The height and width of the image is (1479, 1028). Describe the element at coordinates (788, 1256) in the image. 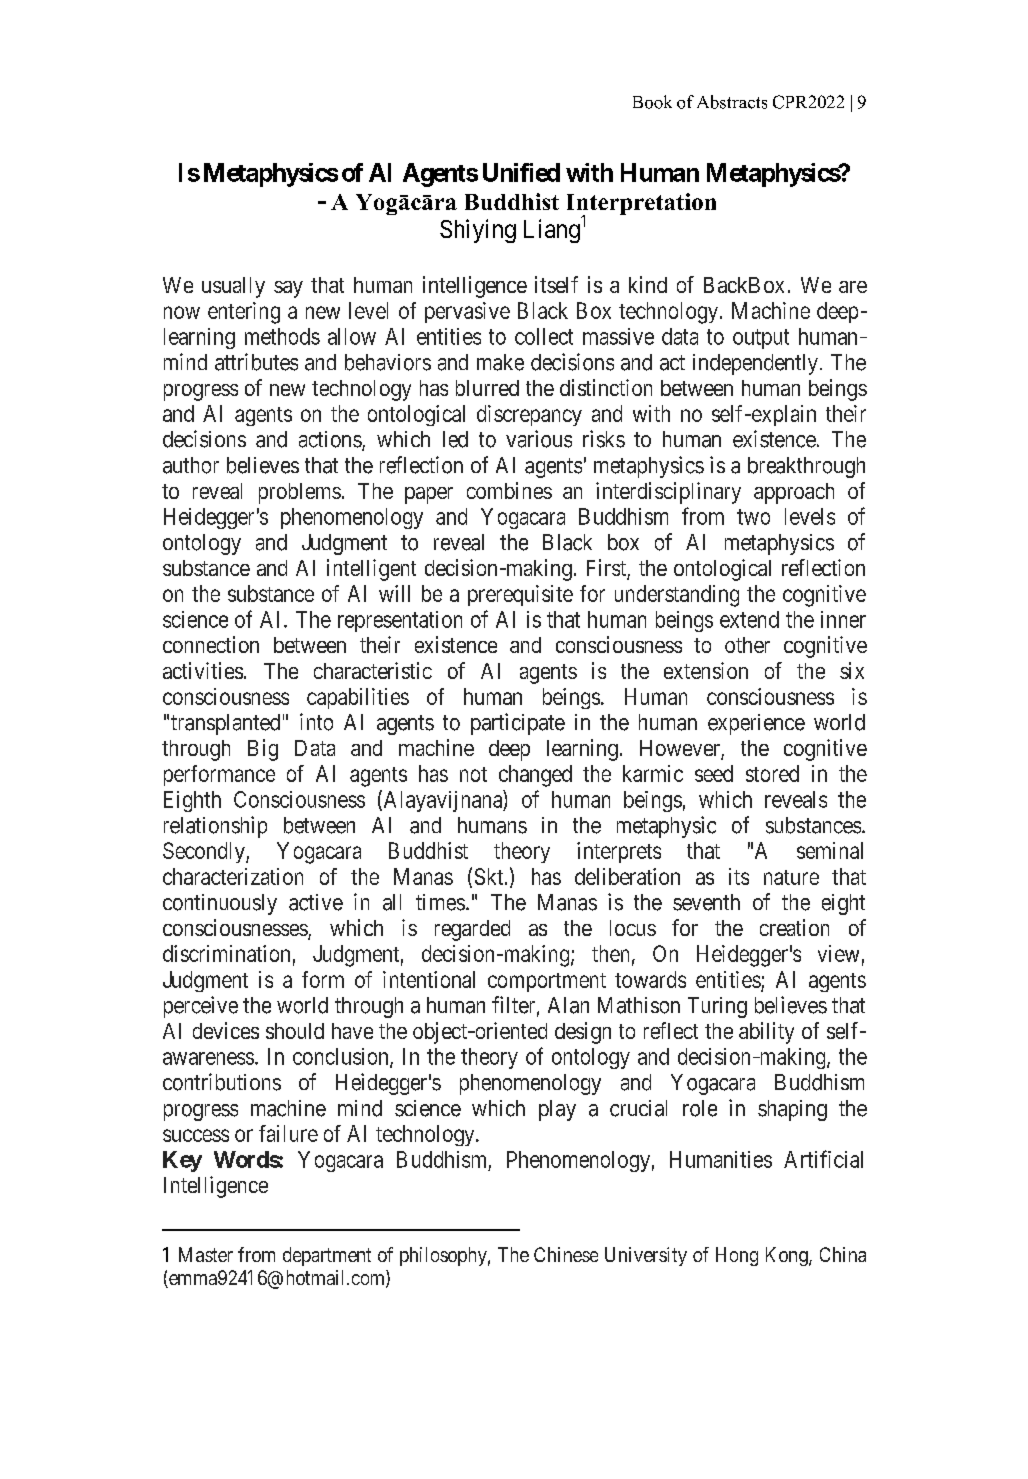

I see `Kong` at that location.
